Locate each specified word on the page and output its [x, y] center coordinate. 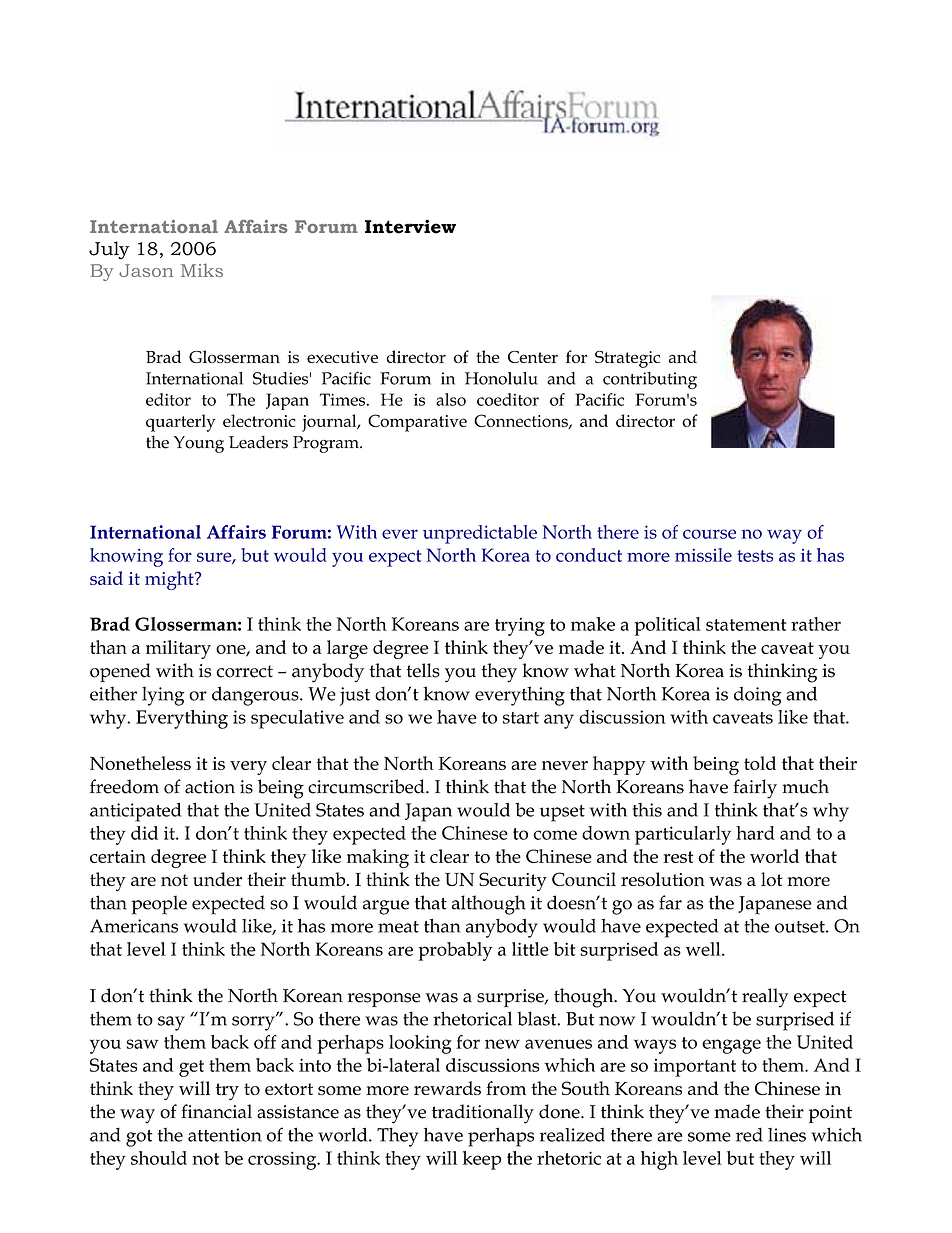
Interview [410, 226]
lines [787, 1135]
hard [755, 833]
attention [225, 1135]
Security [513, 881]
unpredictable [480, 534]
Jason [146, 270]
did [144, 833]
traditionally [483, 1114]
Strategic [627, 359]
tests [755, 556]
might [170, 580]
